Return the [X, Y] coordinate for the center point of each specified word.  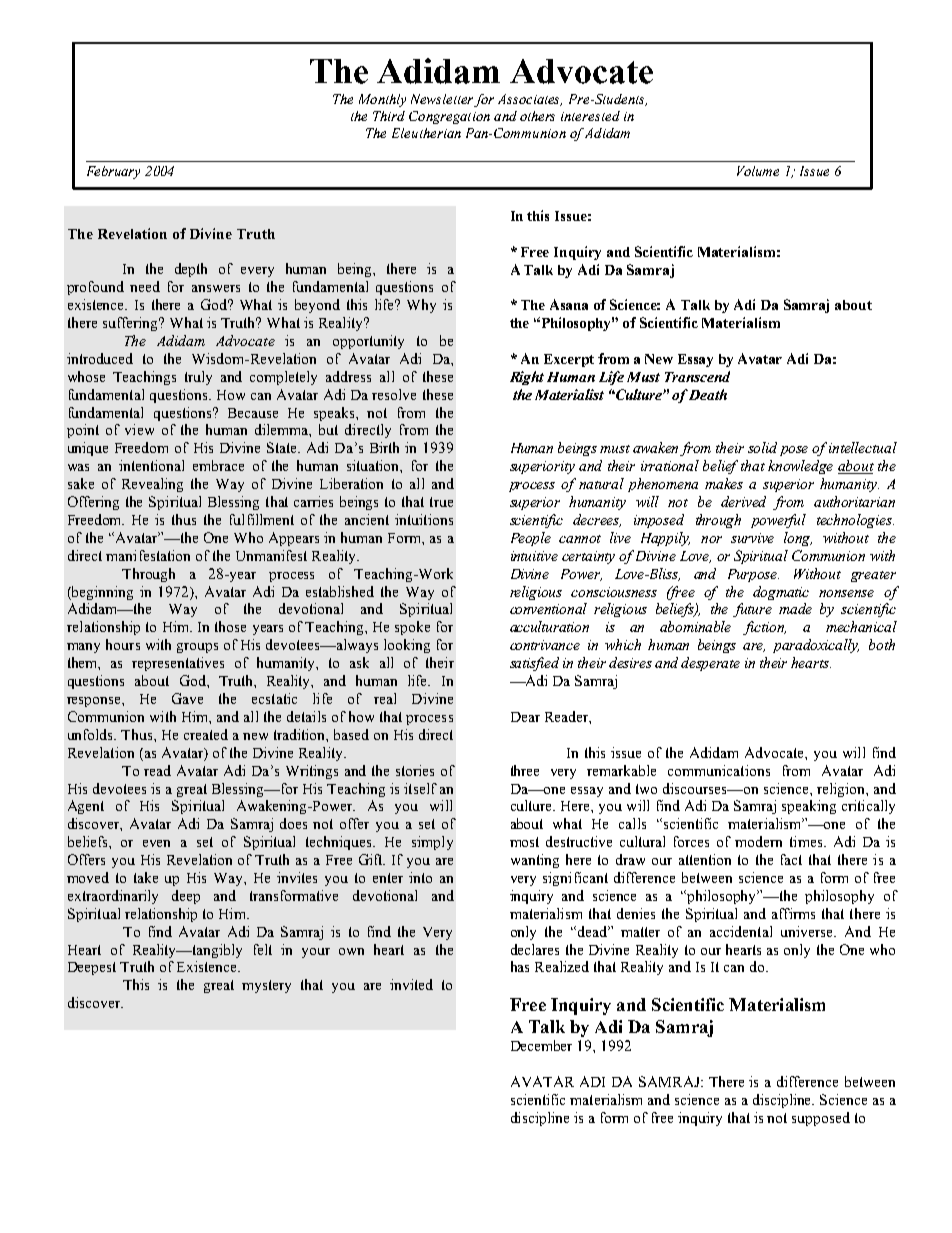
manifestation [148, 555]
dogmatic [781, 593]
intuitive [534, 556]
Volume [758, 171]
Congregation [449, 117]
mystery [266, 986]
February [113, 172]
